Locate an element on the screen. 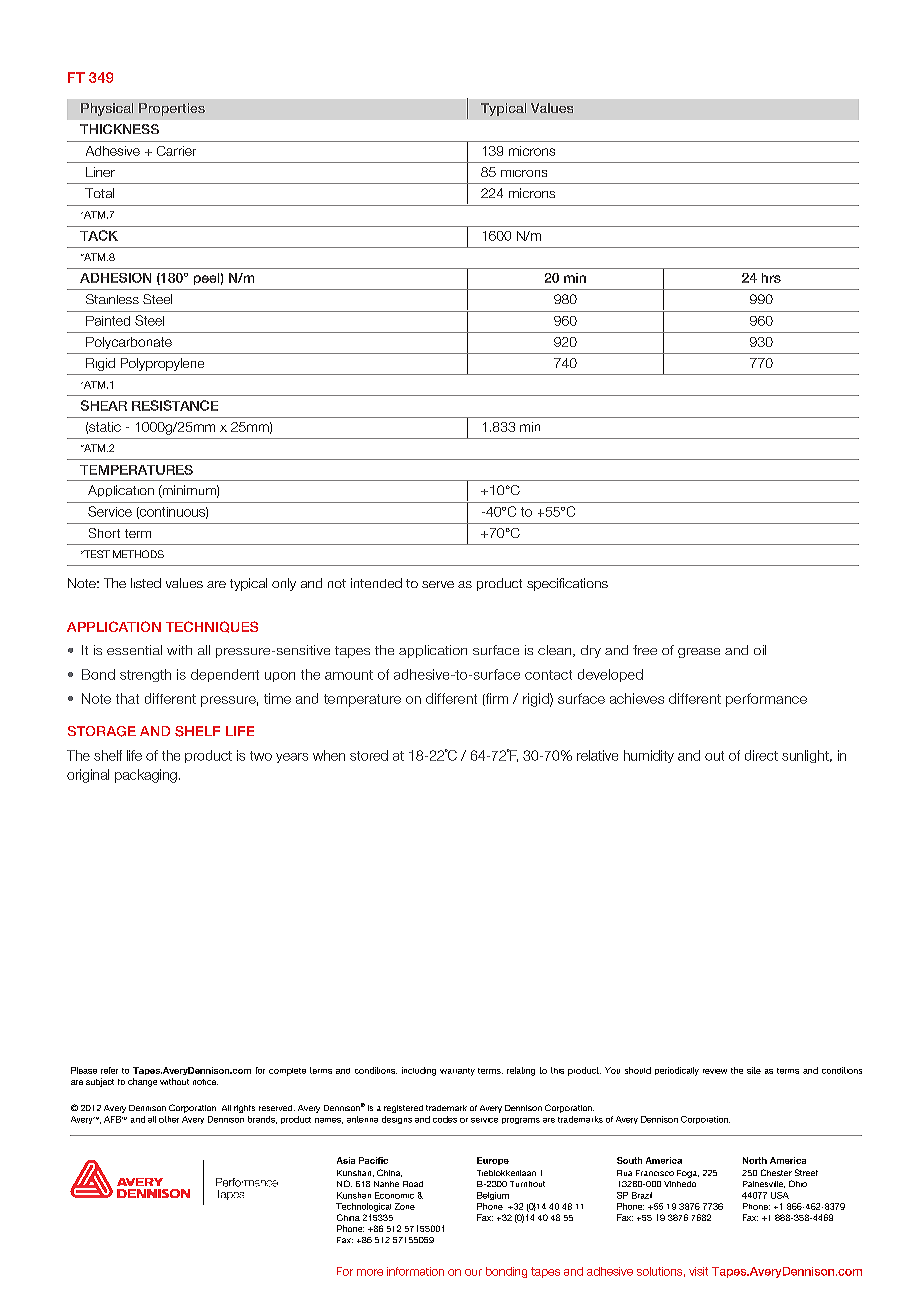 The width and height of the screenshot is (924, 1308). intended is located at coordinates (376, 583).
